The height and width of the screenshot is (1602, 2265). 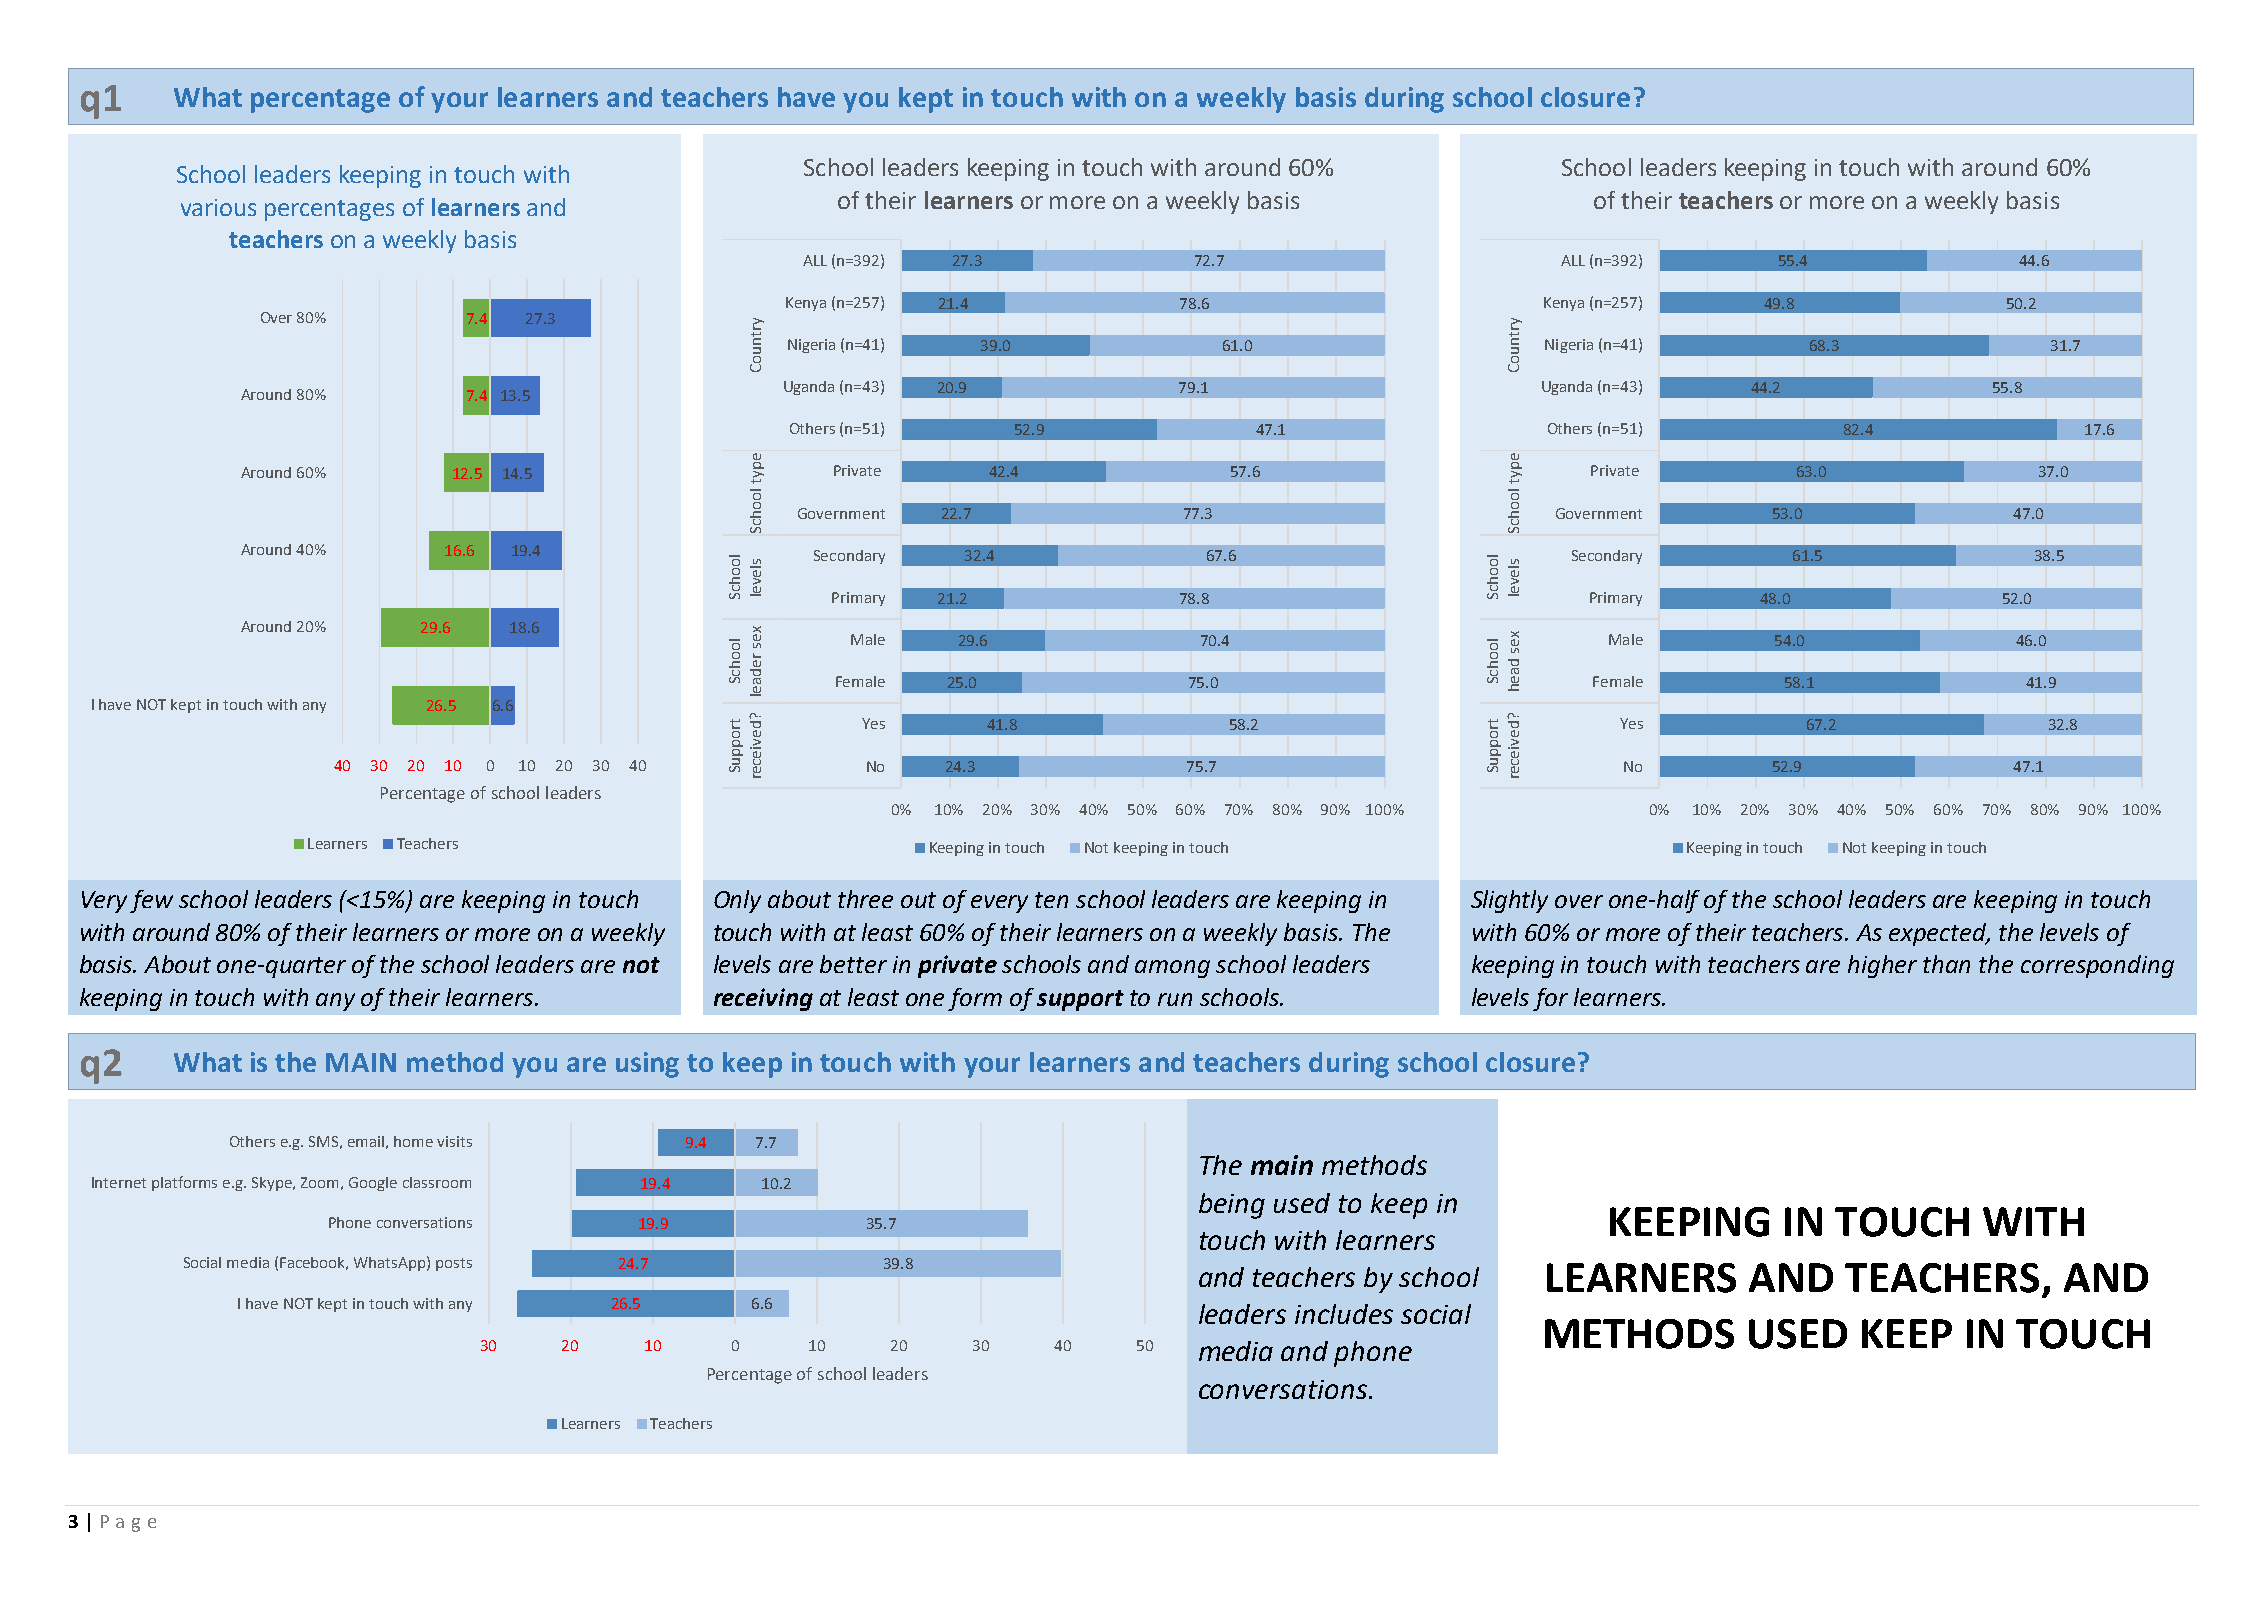 I want to click on using, so click(x=647, y=1065).
